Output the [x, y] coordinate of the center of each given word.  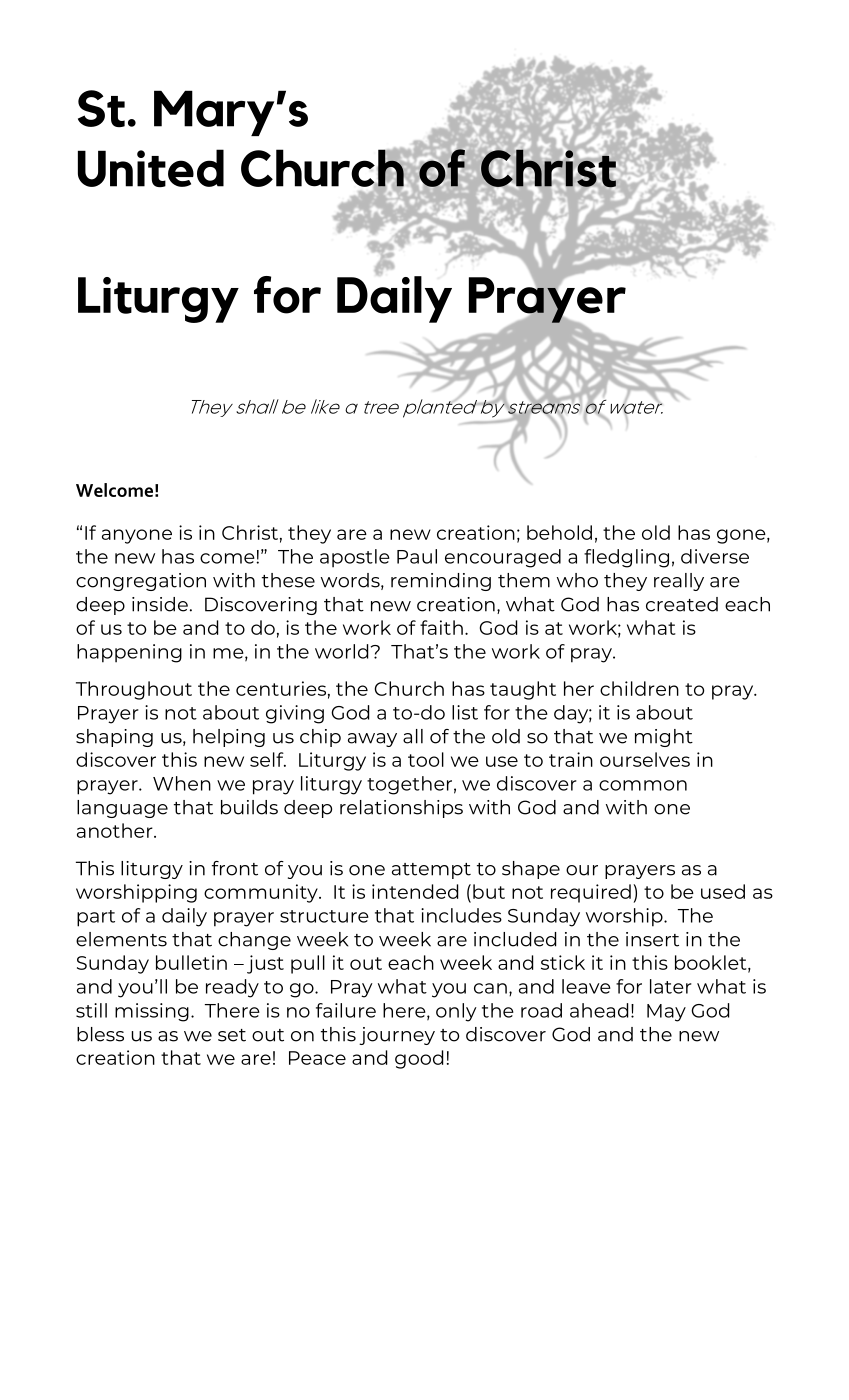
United [151, 168]
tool [426, 759]
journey [397, 1036]
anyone [137, 536]
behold [559, 532]
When [182, 783]
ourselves [645, 759]
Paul [417, 556]
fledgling [626, 558]
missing [152, 1012]
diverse [715, 556]
